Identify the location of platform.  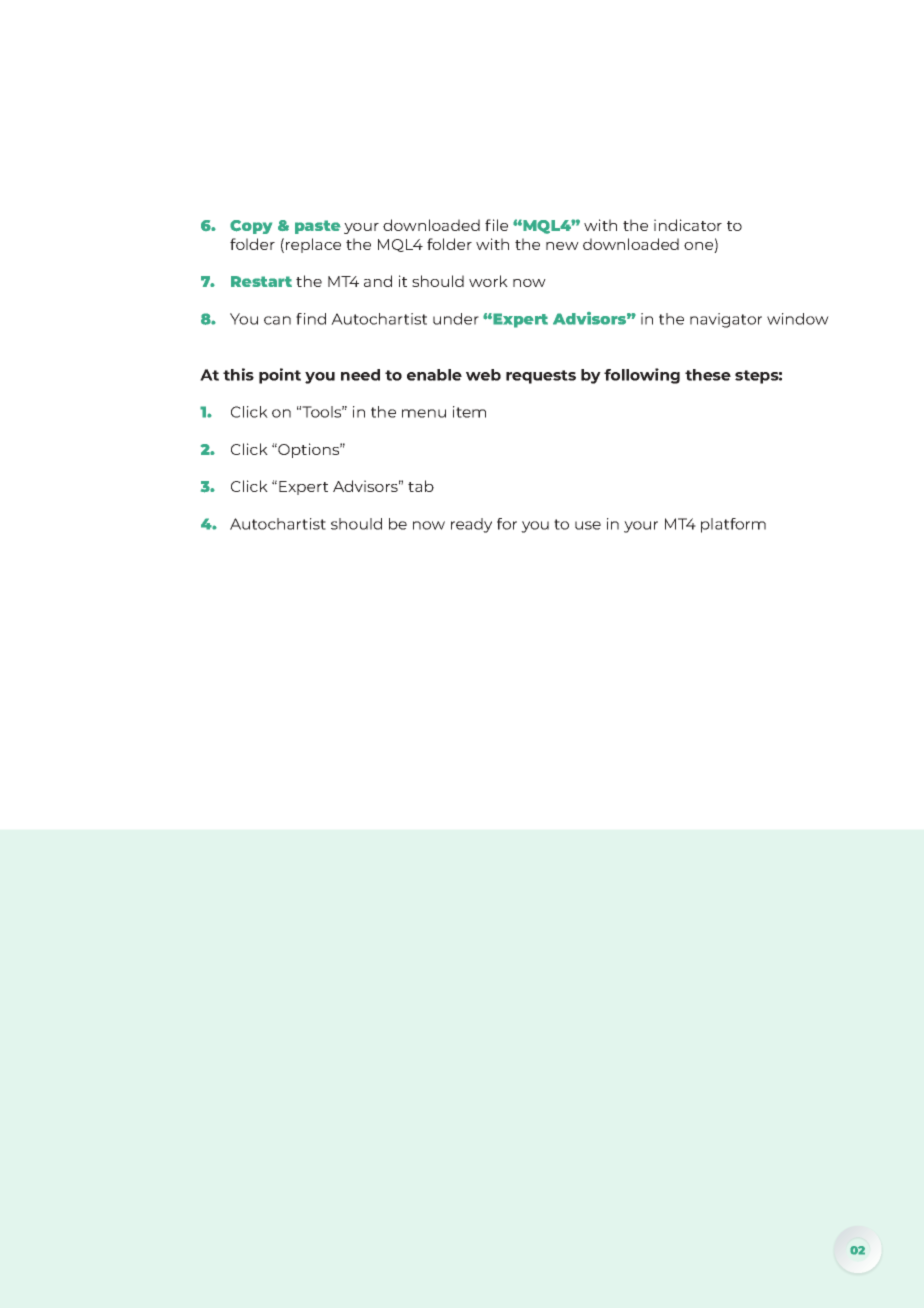
(733, 525).
